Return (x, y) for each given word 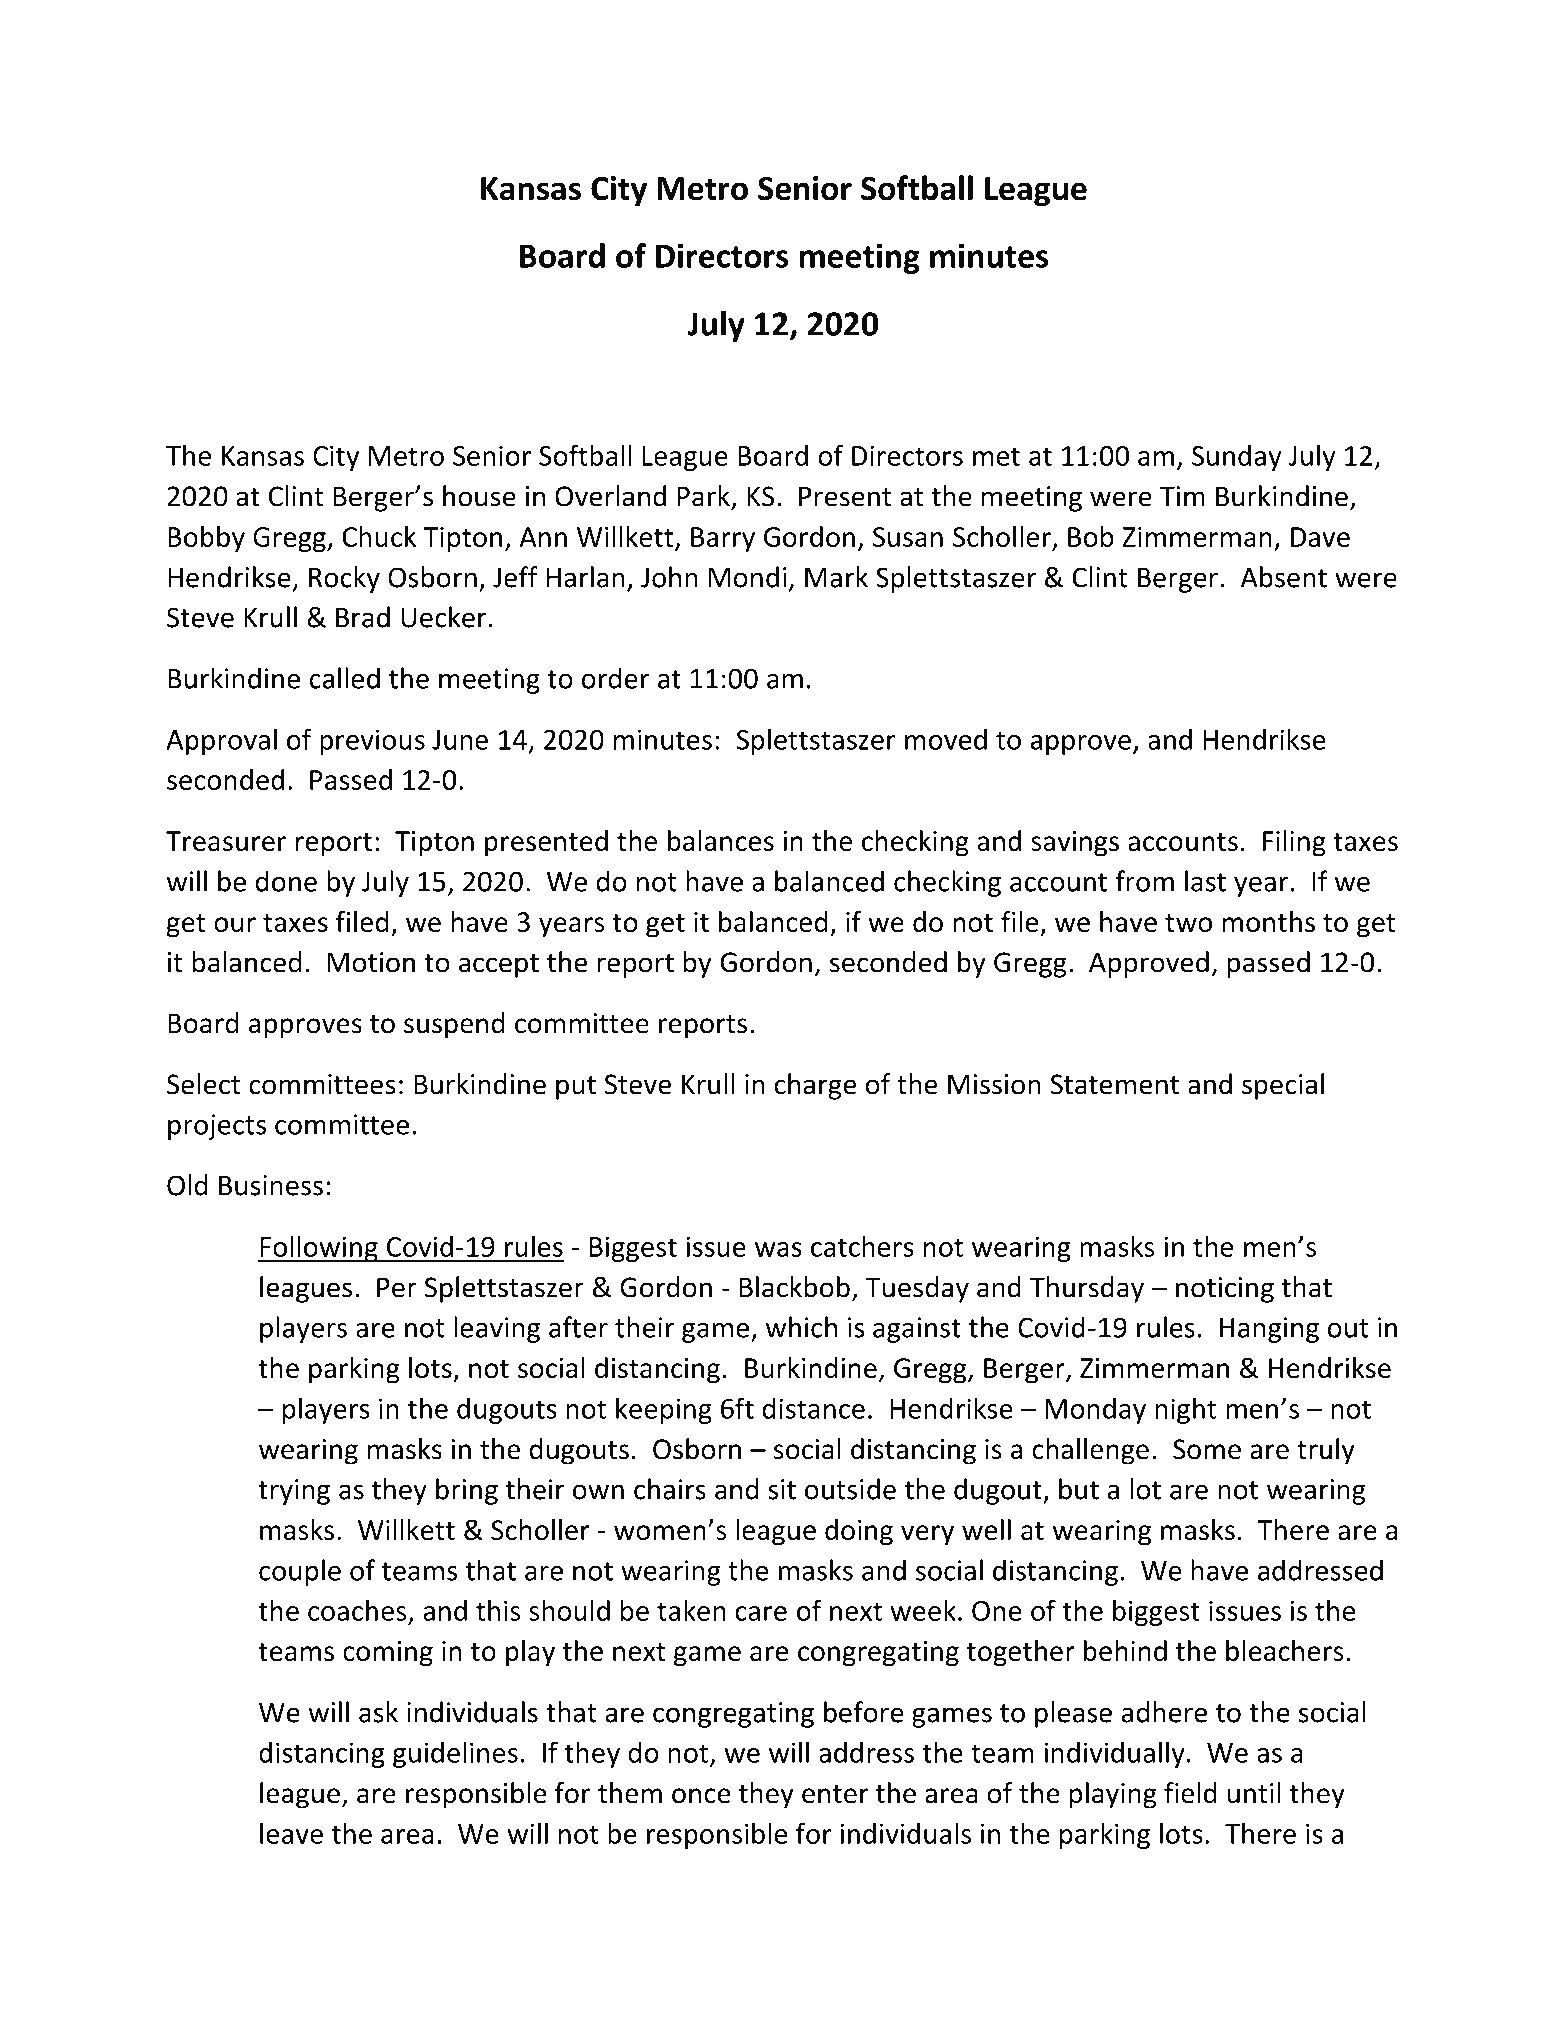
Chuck (379, 536)
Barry (723, 540)
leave (291, 1833)
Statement (1114, 1084)
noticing (1225, 1290)
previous (372, 742)
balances (721, 840)
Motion (371, 962)
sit (782, 1489)
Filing (1294, 843)
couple (300, 1572)
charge (815, 1086)
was (778, 1249)
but (1079, 1489)
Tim (1182, 496)
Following (319, 1249)
